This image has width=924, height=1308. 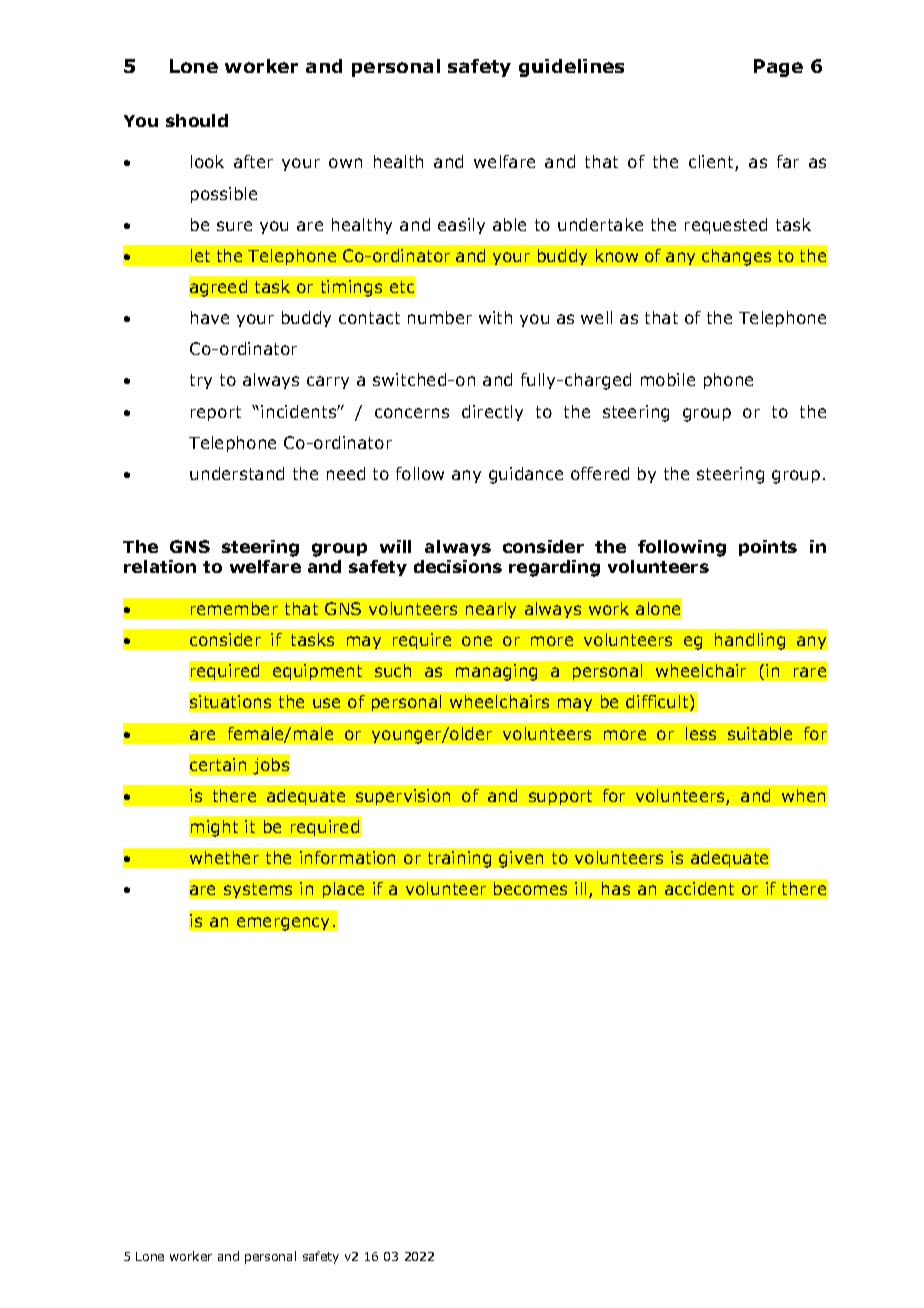 I want to click on guidelines, so click(x=571, y=68).
